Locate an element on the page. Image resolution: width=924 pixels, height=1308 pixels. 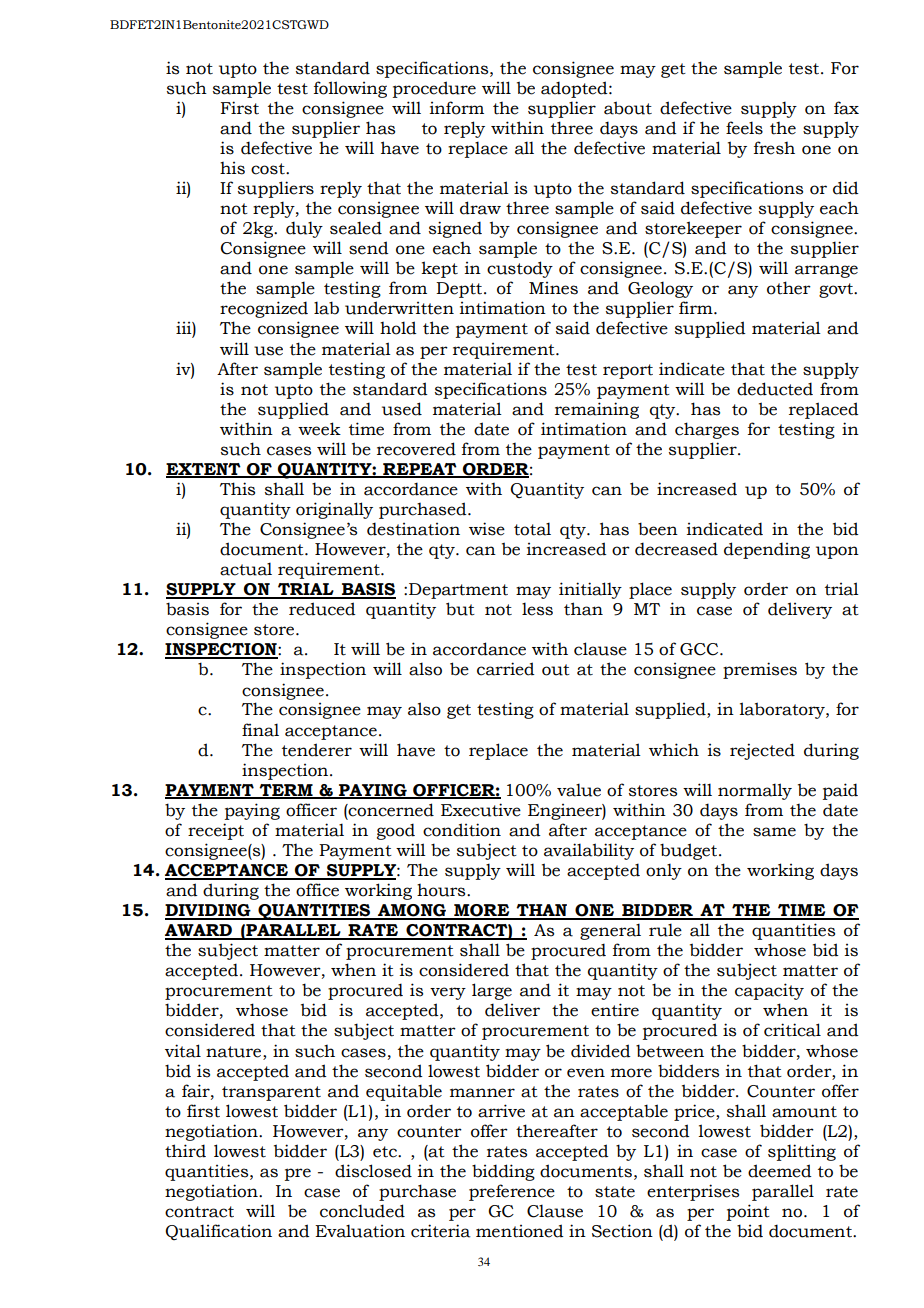
Qualification is located at coordinates (218, 1232).
